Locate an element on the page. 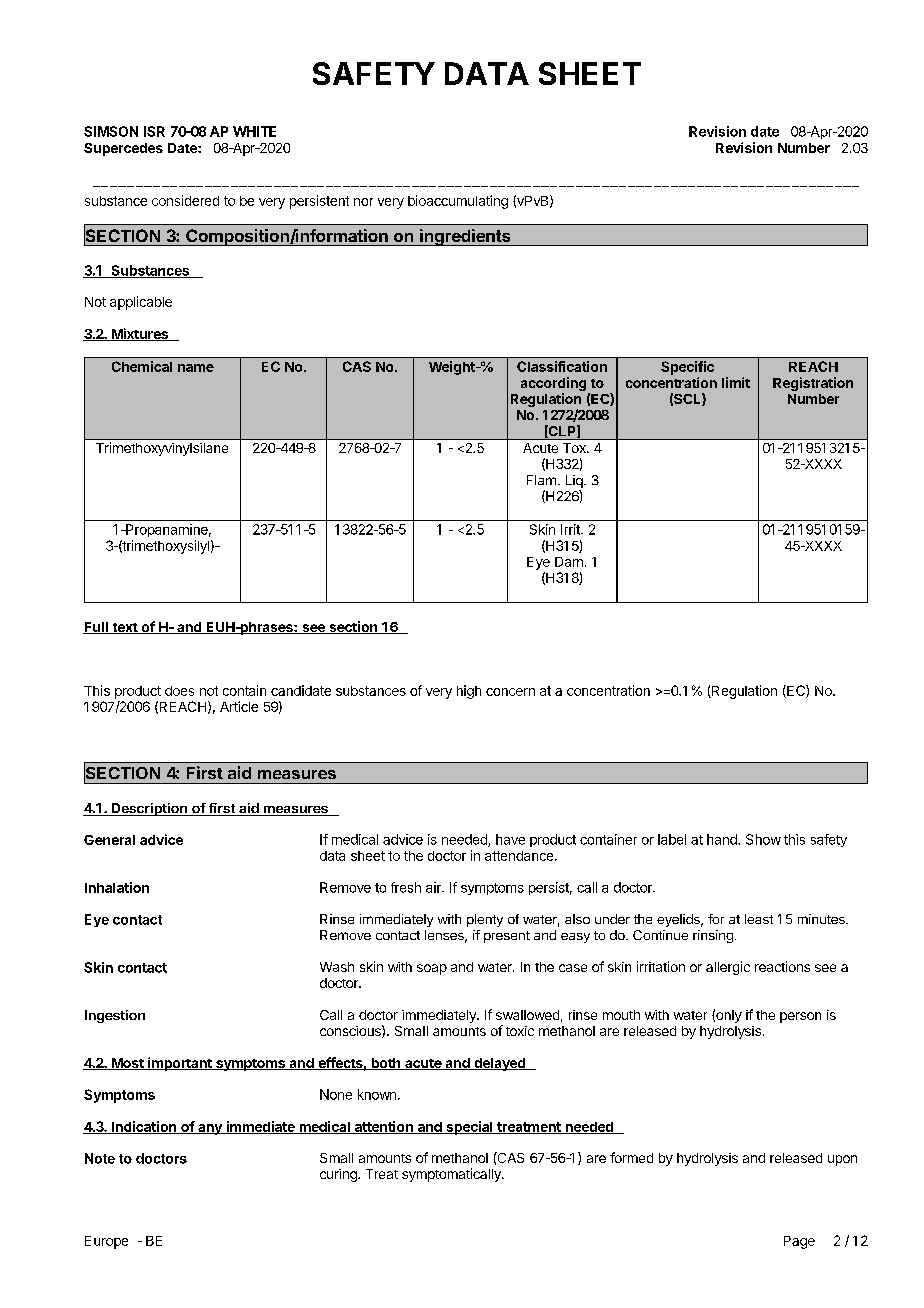  considered is located at coordinates (185, 200).
